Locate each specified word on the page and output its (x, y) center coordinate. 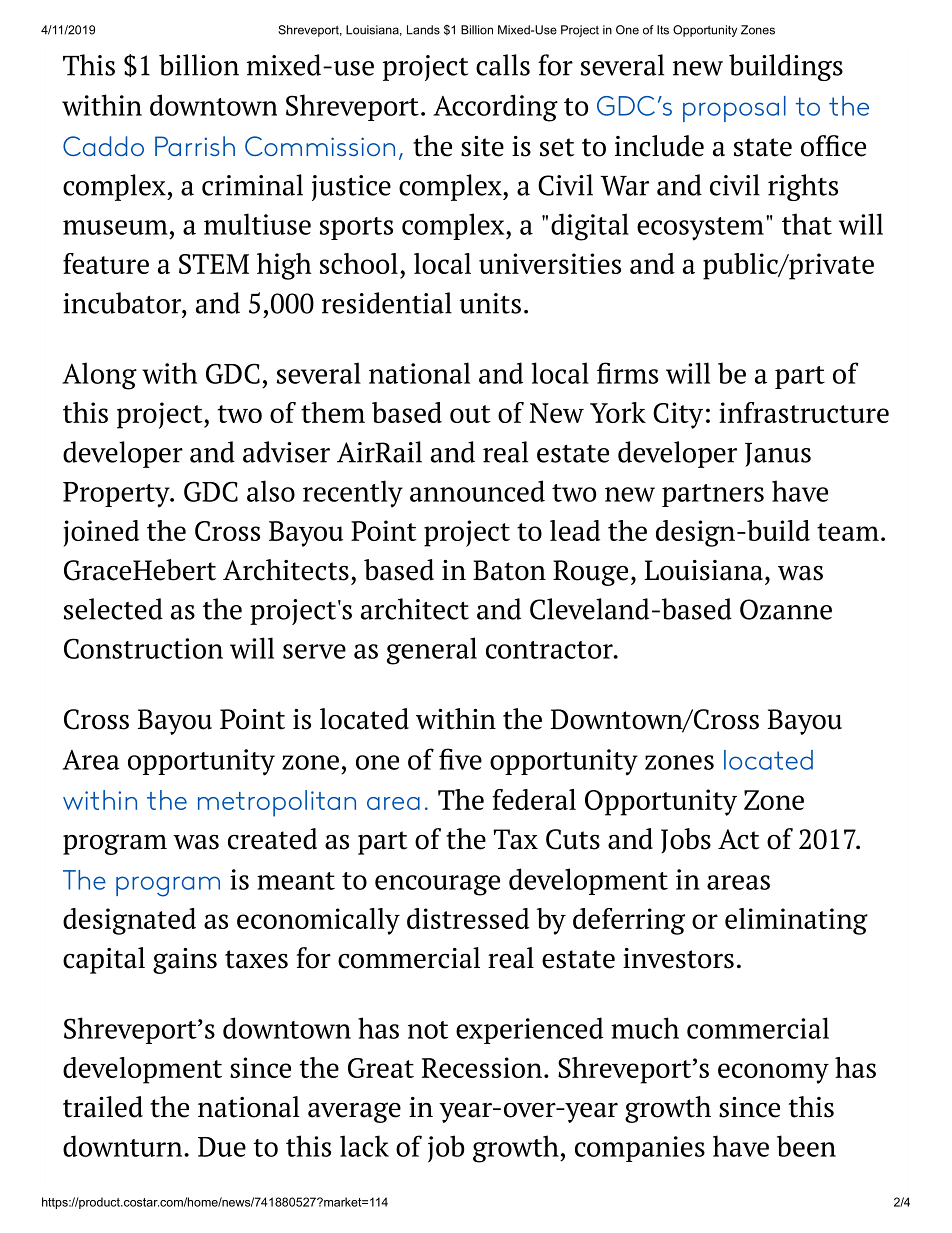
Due (222, 1147)
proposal (734, 109)
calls (503, 65)
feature (106, 263)
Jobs (686, 840)
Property (117, 495)
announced (477, 491)
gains (185, 961)
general (432, 651)
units (490, 303)
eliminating (796, 921)
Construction (143, 648)
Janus (778, 455)
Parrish (195, 146)
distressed (468, 918)
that (807, 224)
